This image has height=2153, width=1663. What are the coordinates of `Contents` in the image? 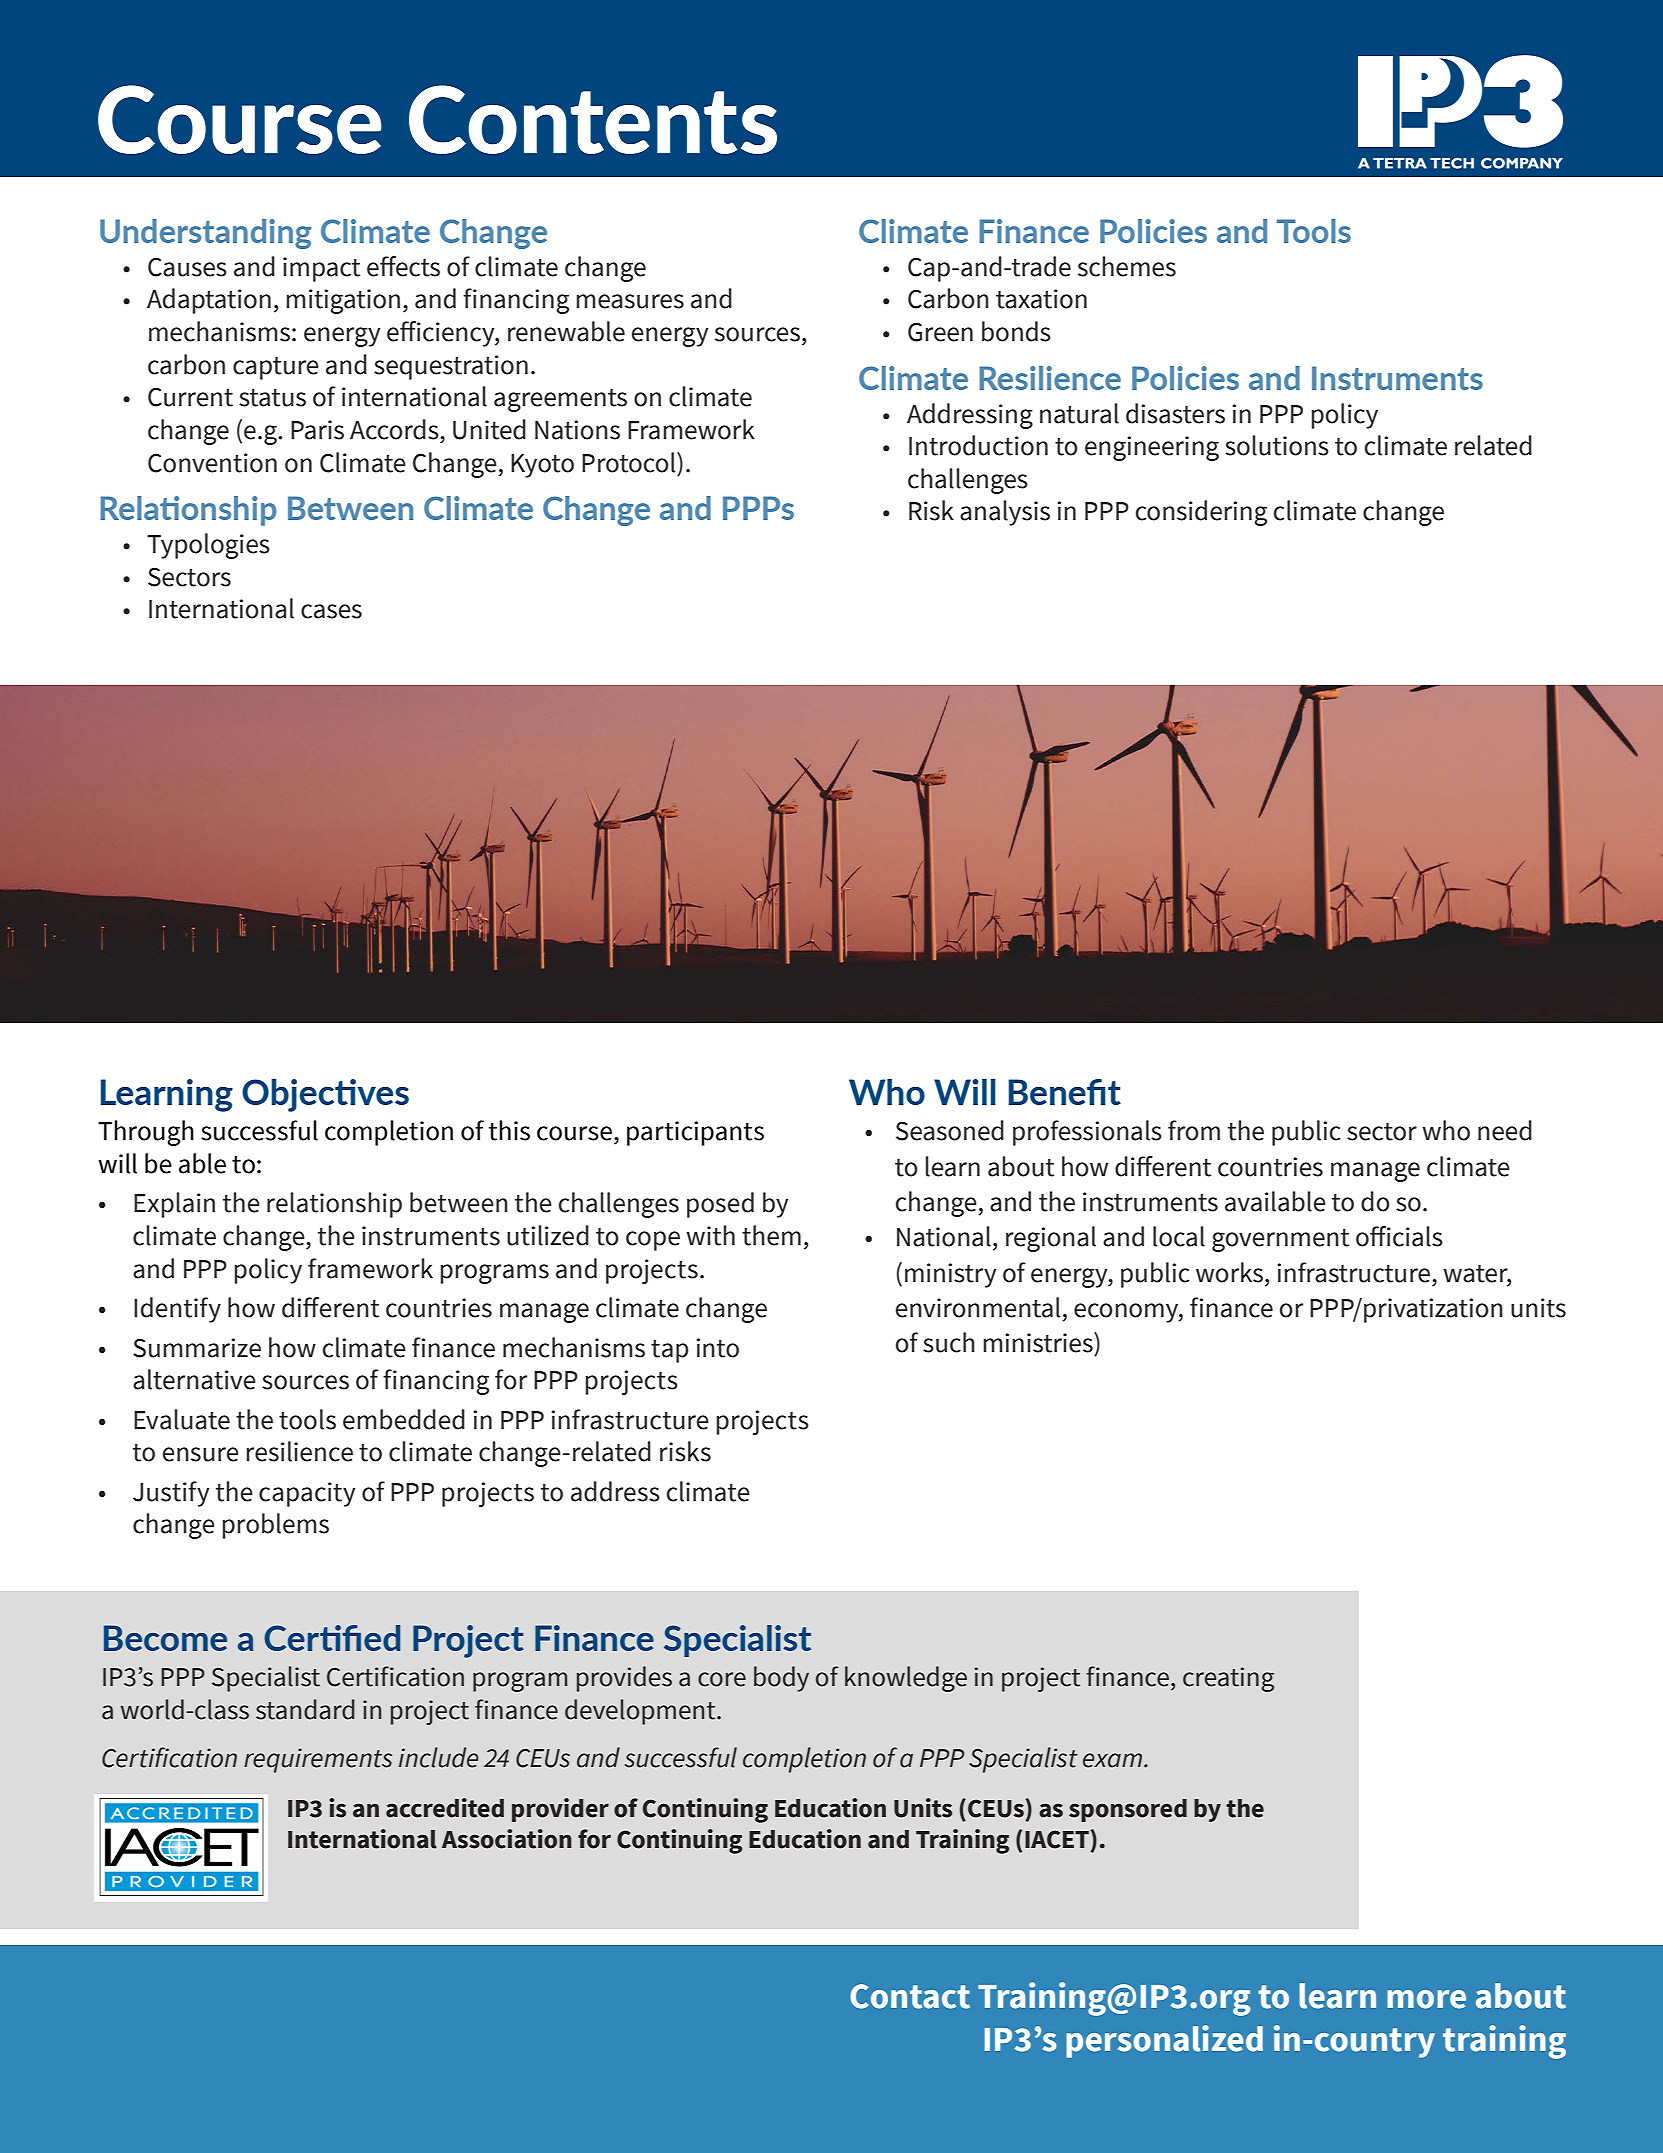 It's located at (593, 119).
